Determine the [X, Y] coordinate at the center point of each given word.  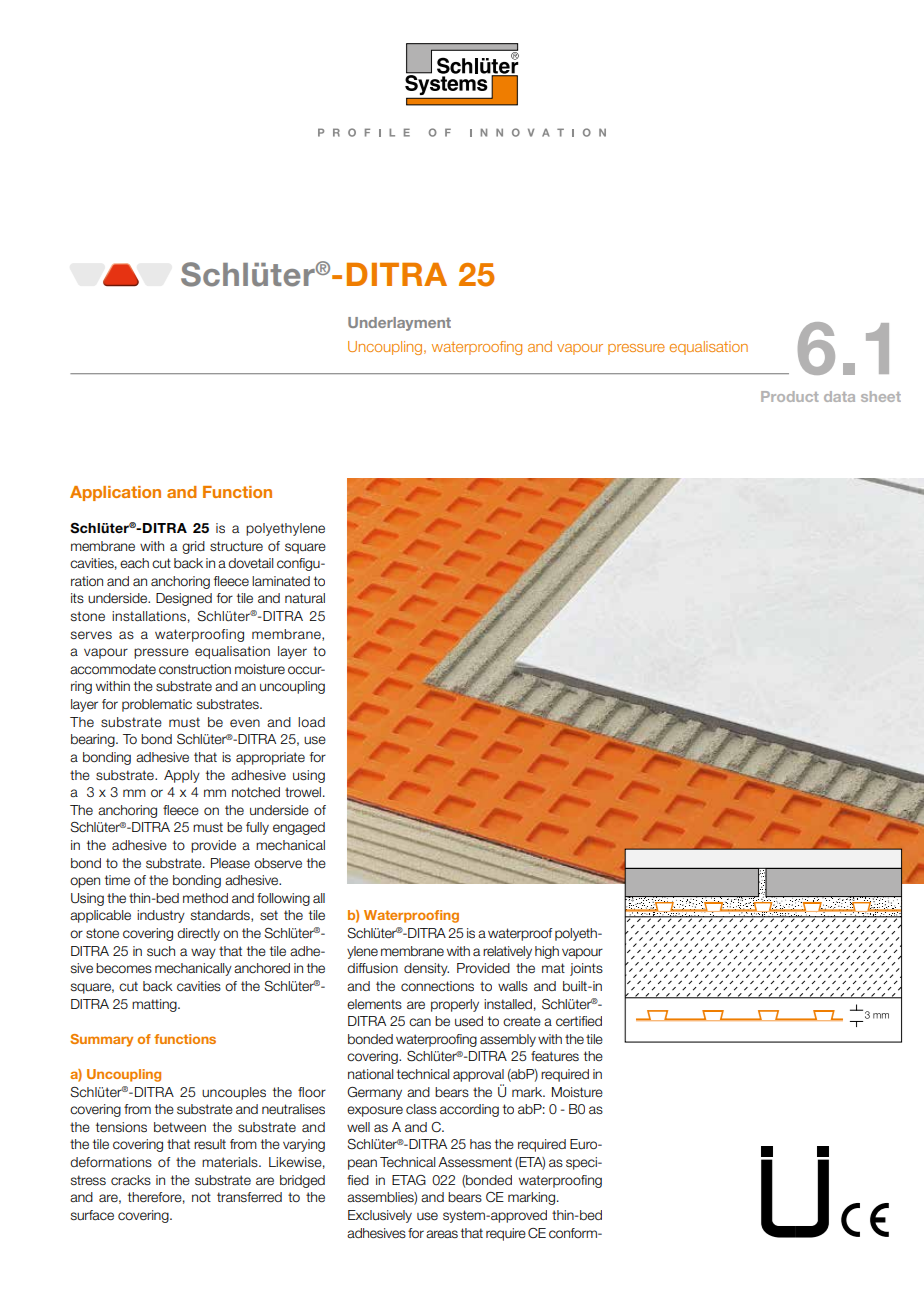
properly [455, 1005]
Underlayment [399, 324]
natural [305, 598]
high [547, 952]
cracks [131, 1180]
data [839, 396]
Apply [182, 776]
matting [155, 1005]
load [311, 722]
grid [193, 547]
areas [442, 1234]
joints [586, 969]
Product [789, 396]
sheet [881, 396]
